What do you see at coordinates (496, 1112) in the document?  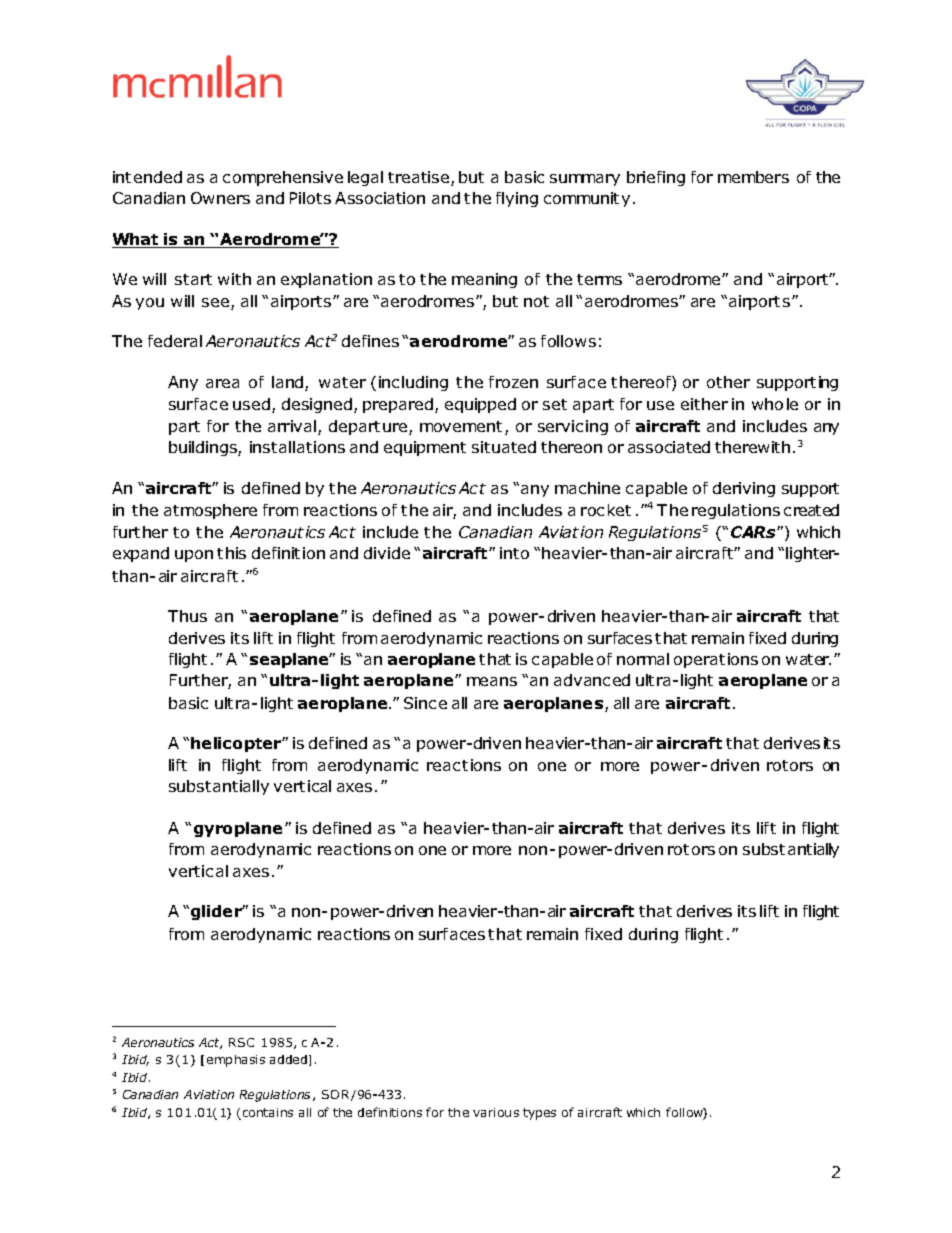 I see `various` at bounding box center [496, 1112].
